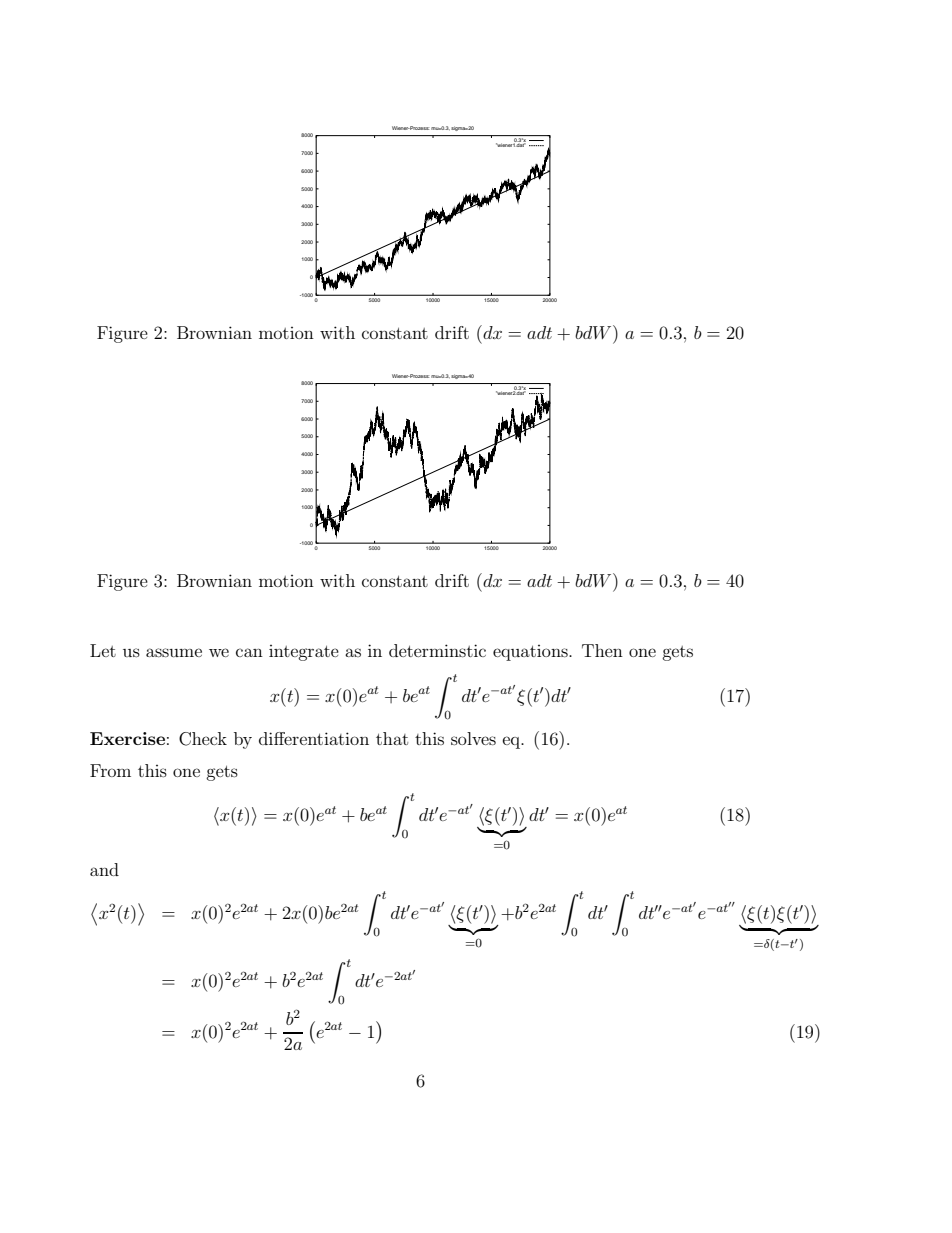 This screenshot has width=952, height=1233. I want to click on equations, so click(531, 653).
